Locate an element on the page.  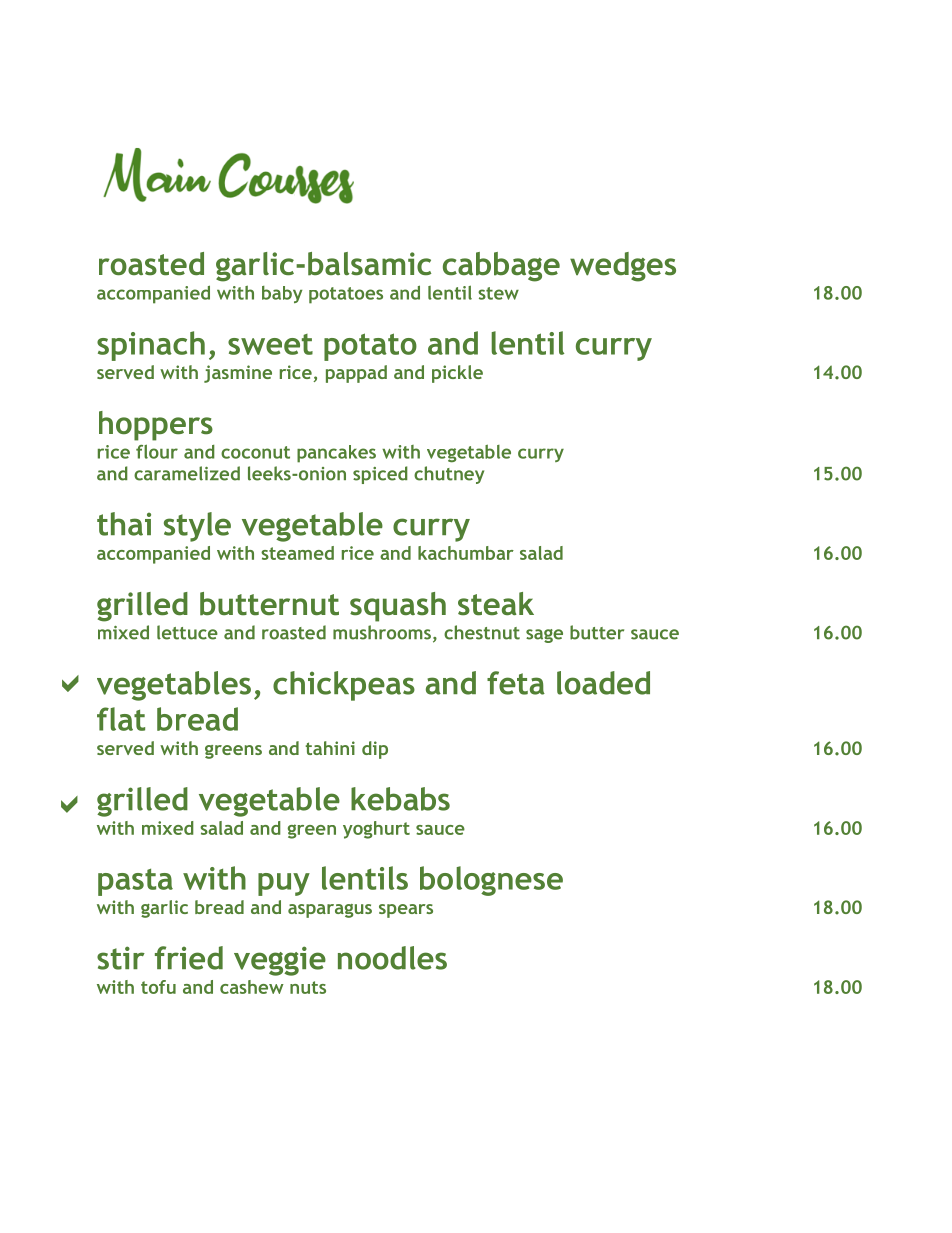
wedges is located at coordinates (623, 267).
